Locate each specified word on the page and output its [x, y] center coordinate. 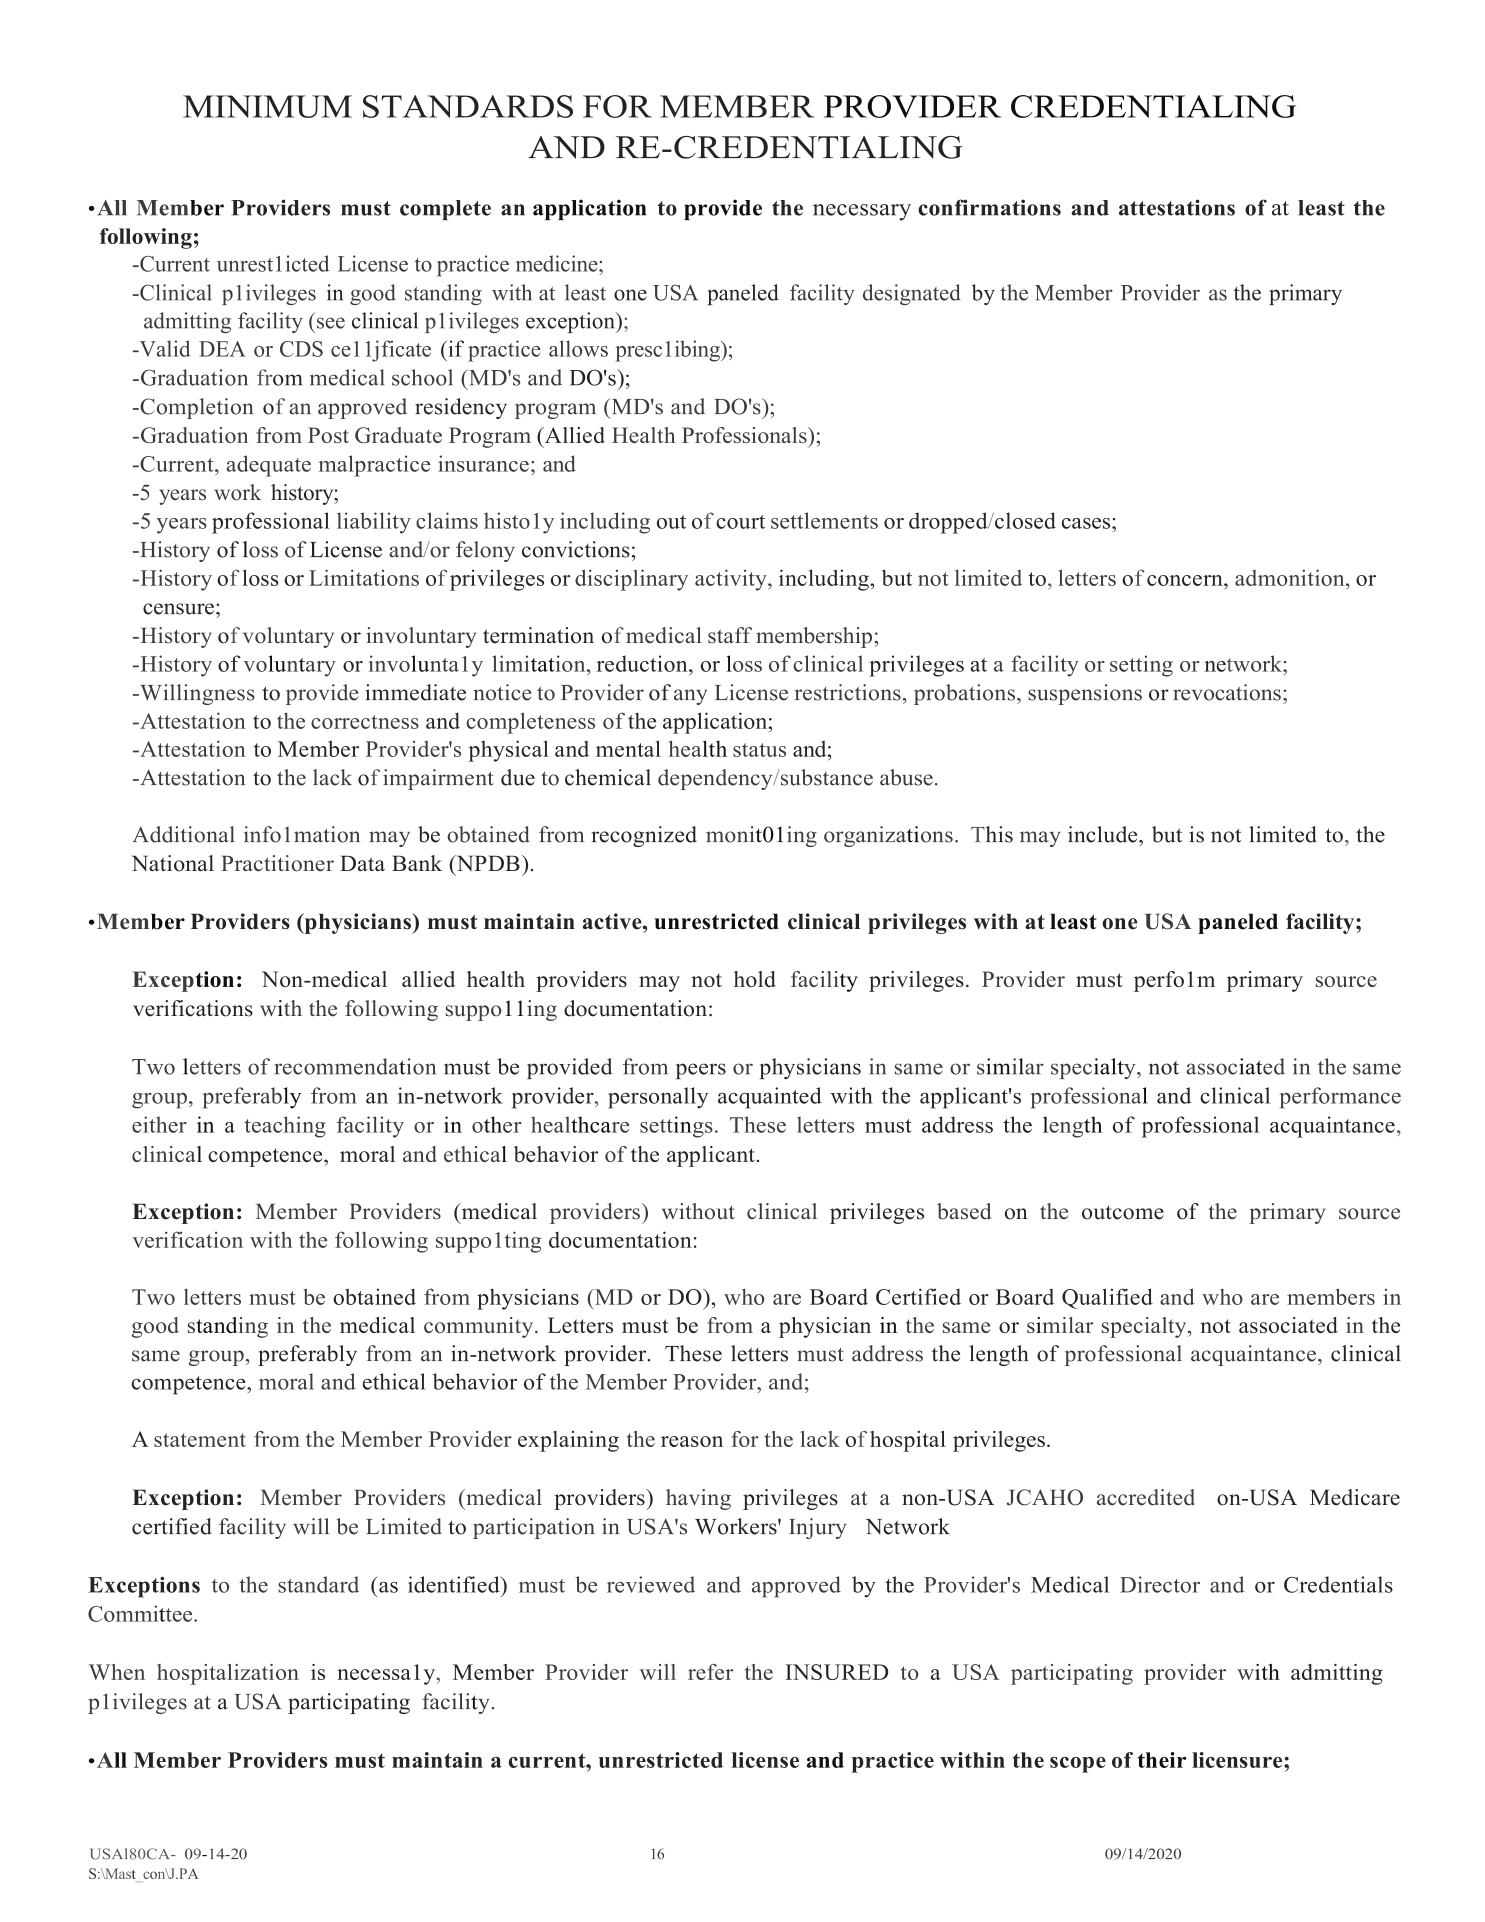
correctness [365, 722]
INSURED [836, 1672]
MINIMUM [267, 106]
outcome [1123, 1212]
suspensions [1085, 694]
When [117, 1672]
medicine [558, 263]
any [690, 697]
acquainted [770, 1098]
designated [912, 294]
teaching [285, 1127]
